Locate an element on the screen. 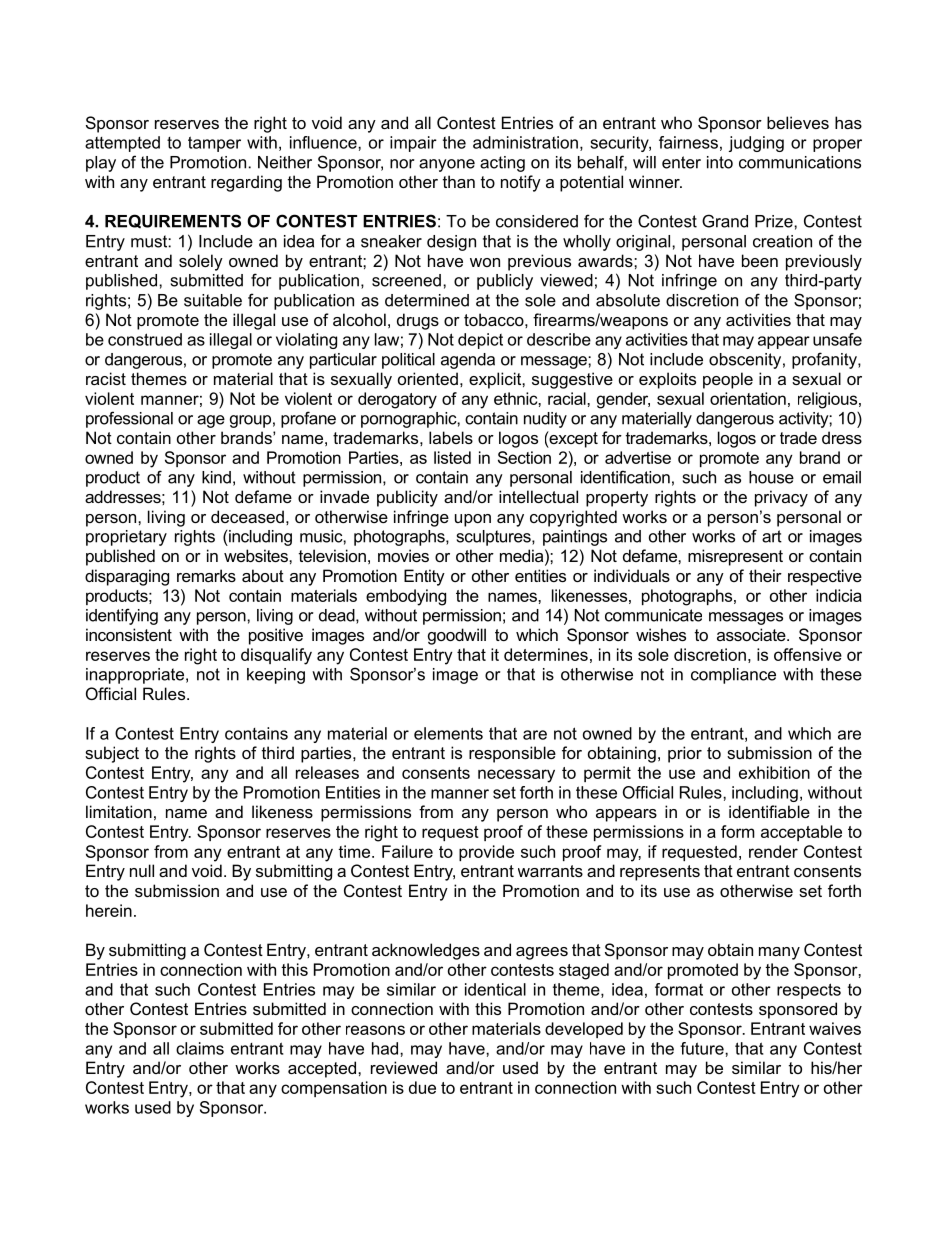 This screenshot has width=952, height=1233. due is located at coordinates (422, 1087).
